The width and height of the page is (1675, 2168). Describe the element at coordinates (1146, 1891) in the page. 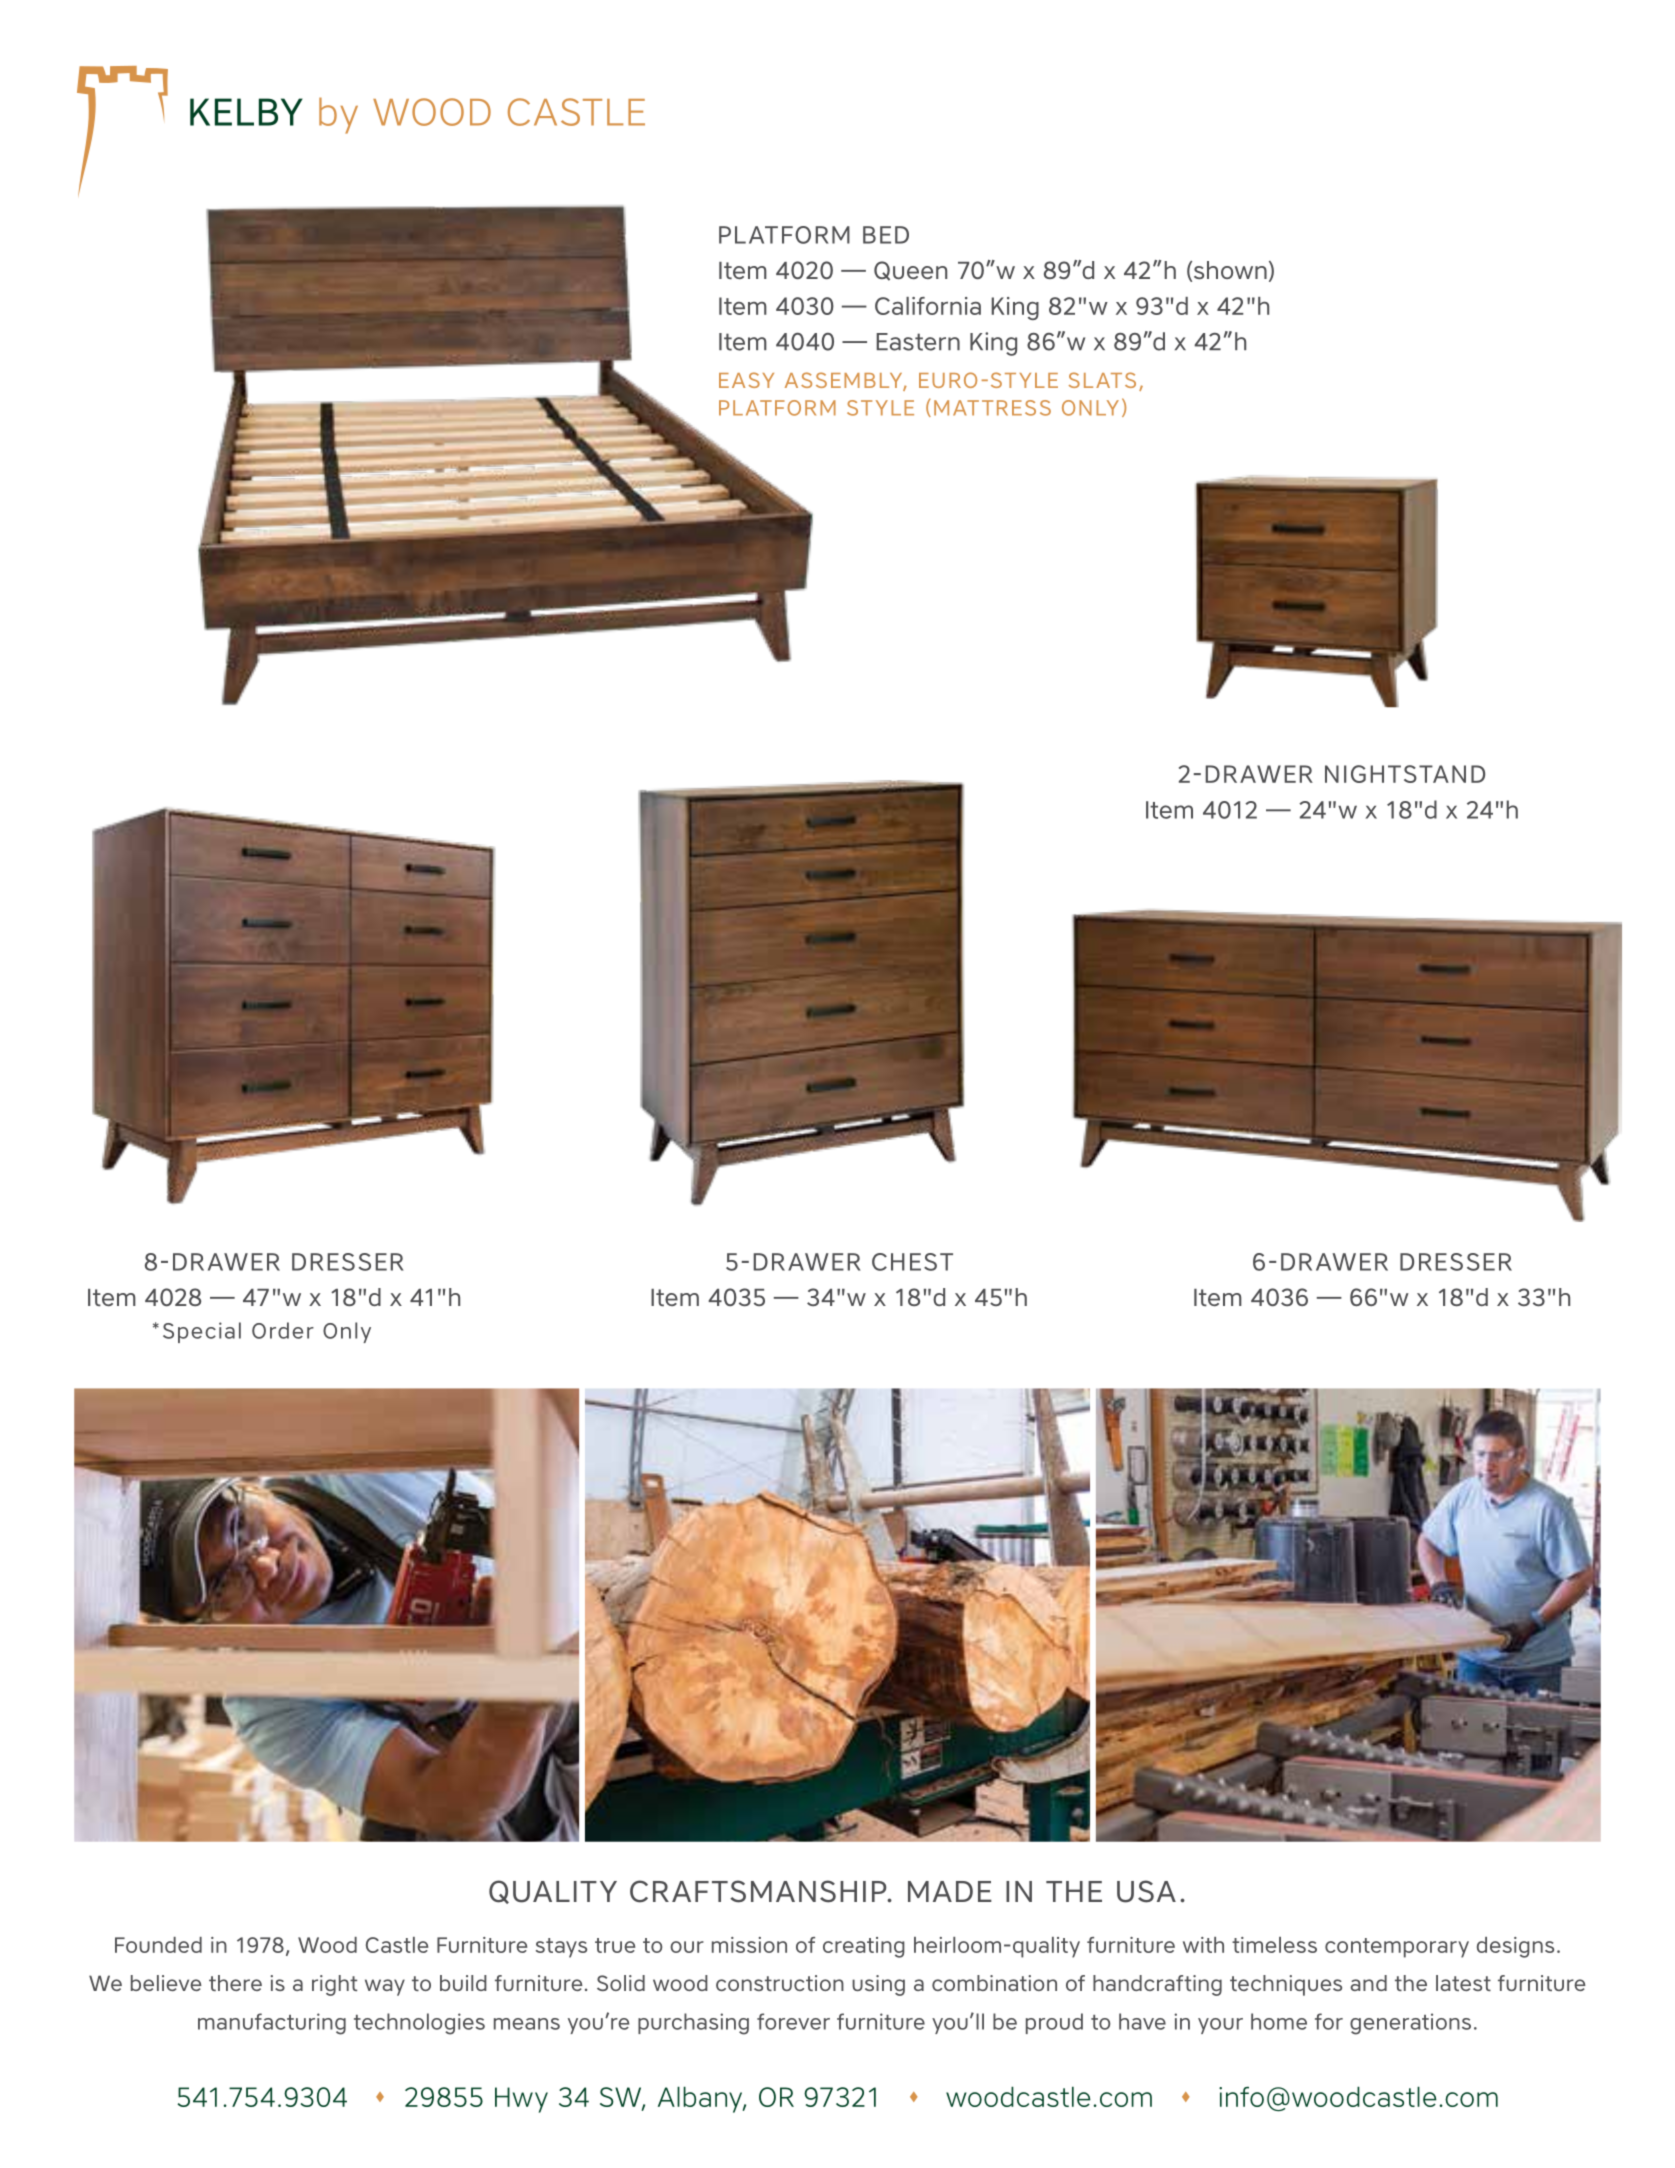

I see `USA` at that location.
